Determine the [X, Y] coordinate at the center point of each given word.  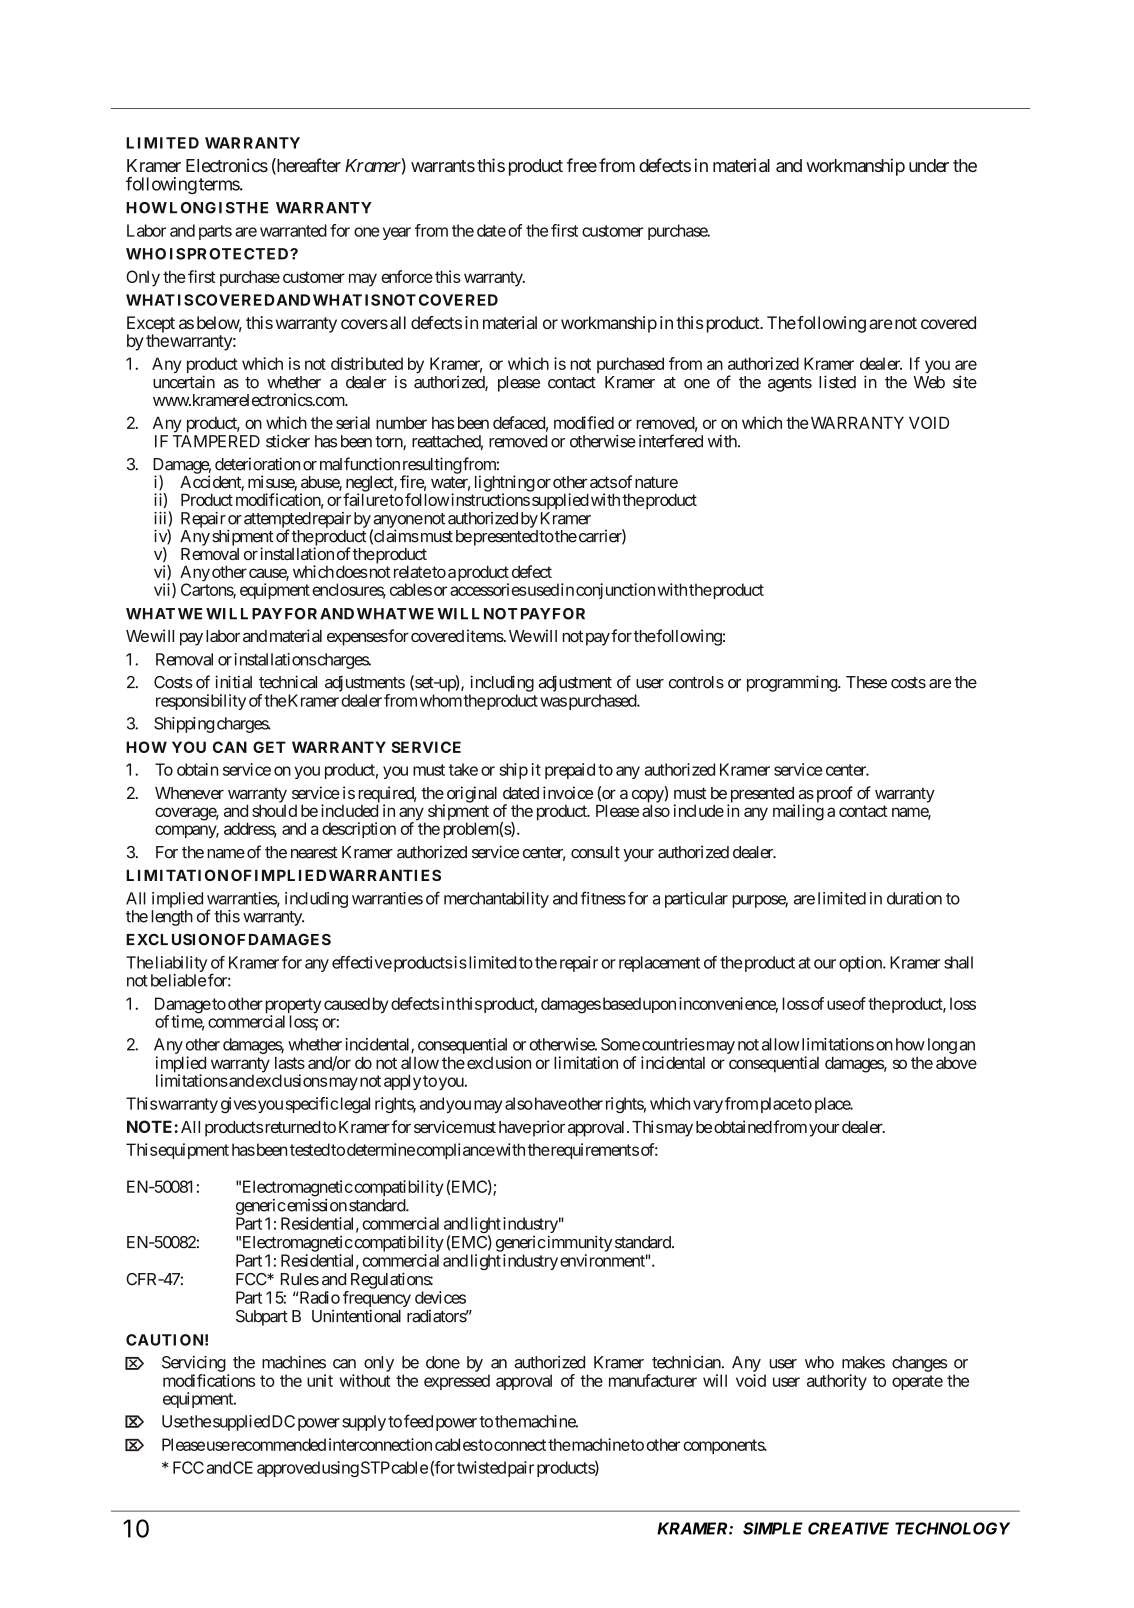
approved [288, 1469]
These [866, 682]
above [956, 1063]
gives [239, 1105]
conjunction [615, 591]
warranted [293, 230]
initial [233, 682]
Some [620, 1044]
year [397, 233]
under [929, 165]
